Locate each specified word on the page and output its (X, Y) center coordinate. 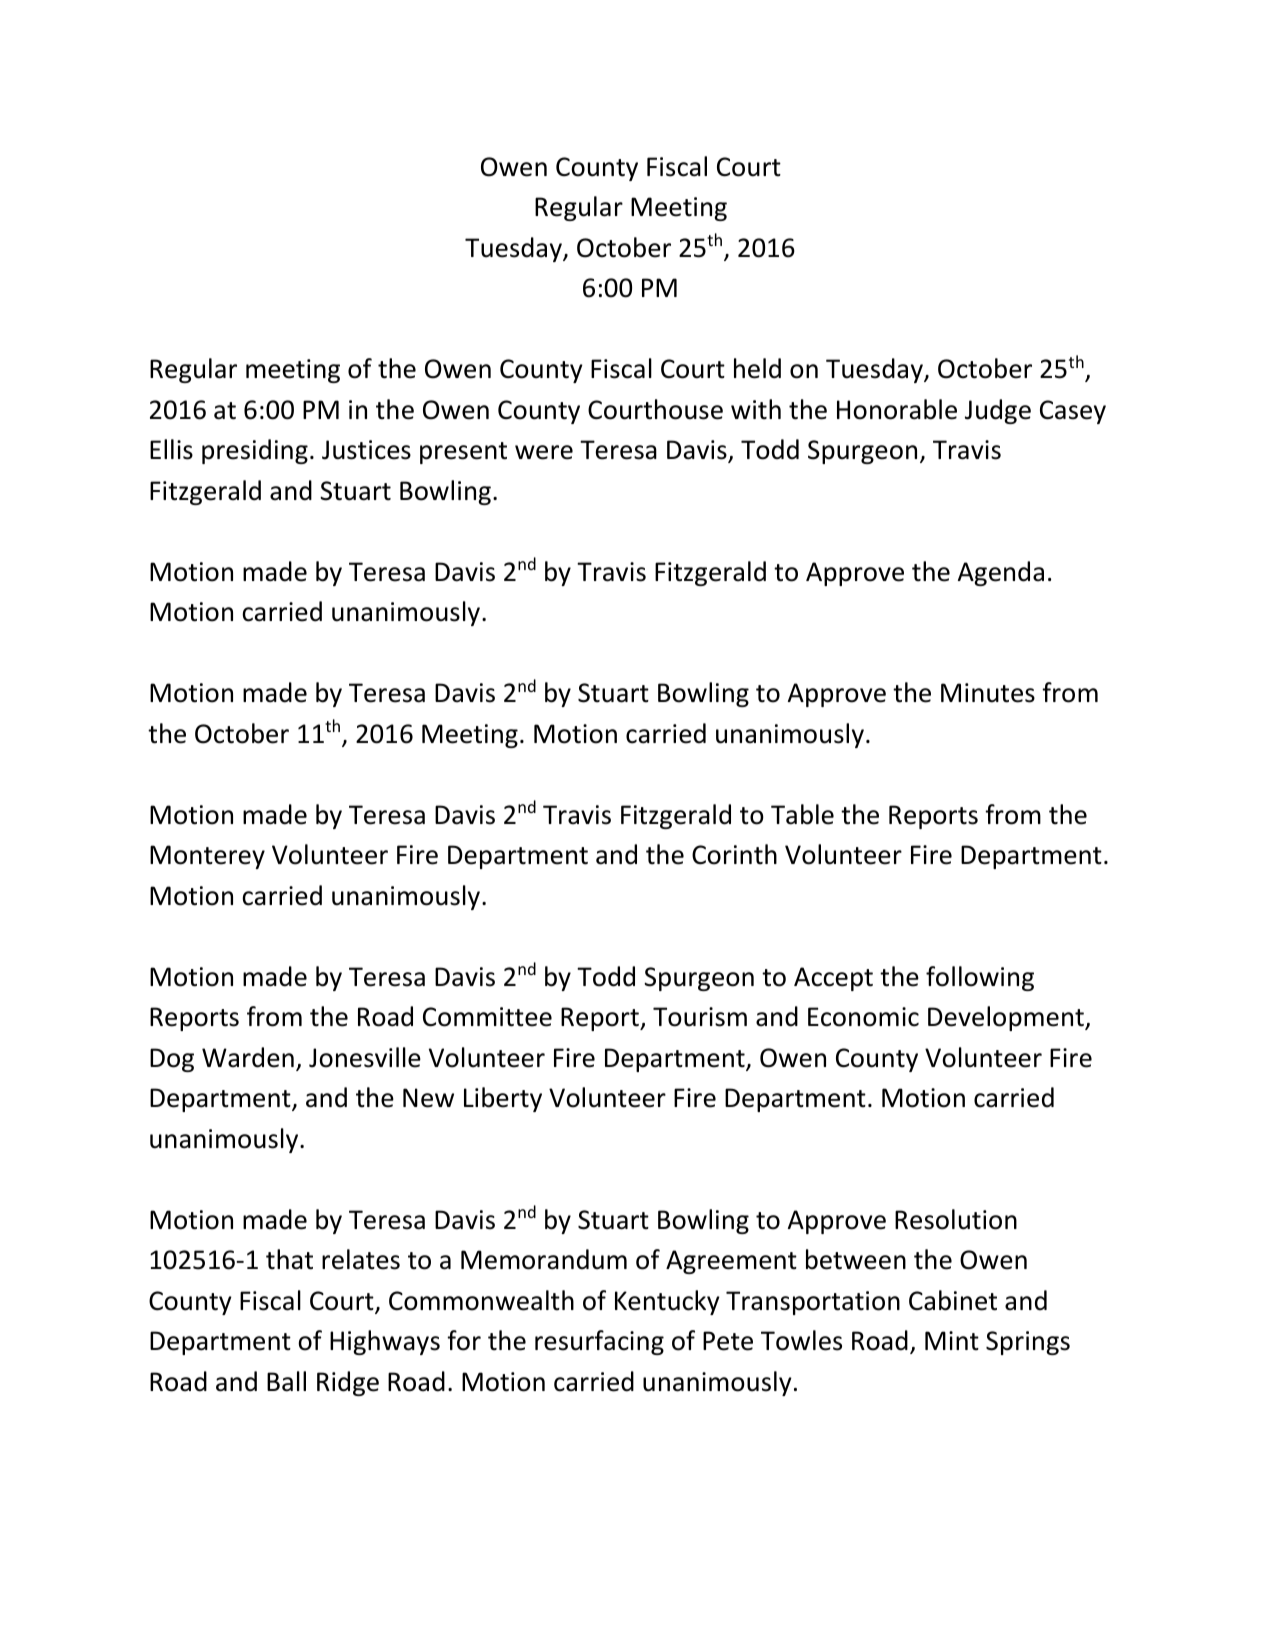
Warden (248, 1057)
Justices (366, 450)
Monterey (207, 857)
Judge (998, 411)
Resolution (956, 1219)
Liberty (503, 1099)
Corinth (734, 854)
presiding (255, 451)
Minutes (988, 693)
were (544, 452)
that (289, 1259)
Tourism (700, 1017)
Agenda (1001, 573)
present (463, 453)
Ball (286, 1381)
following (980, 978)
